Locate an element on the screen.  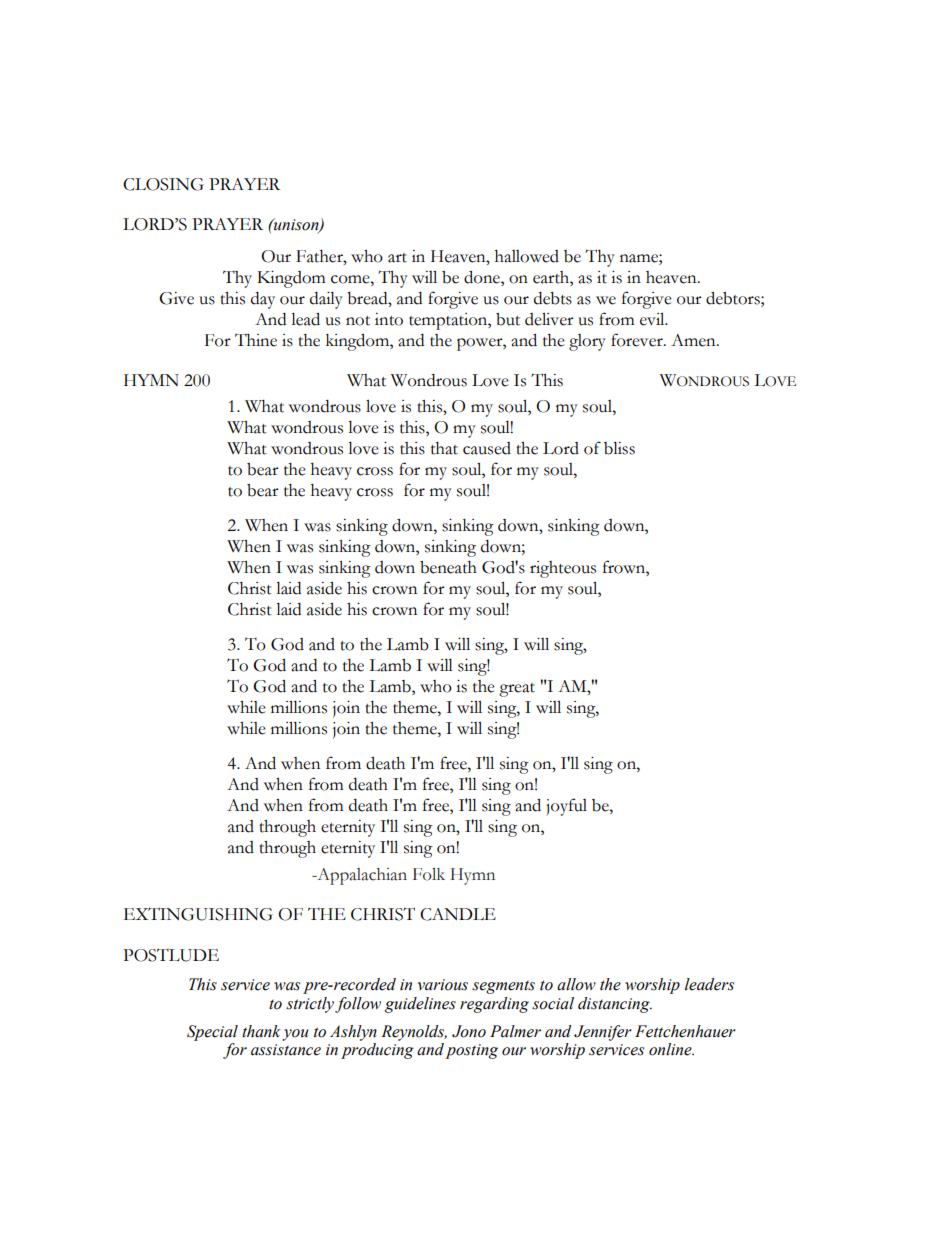
beneath is located at coordinates (448, 567).
